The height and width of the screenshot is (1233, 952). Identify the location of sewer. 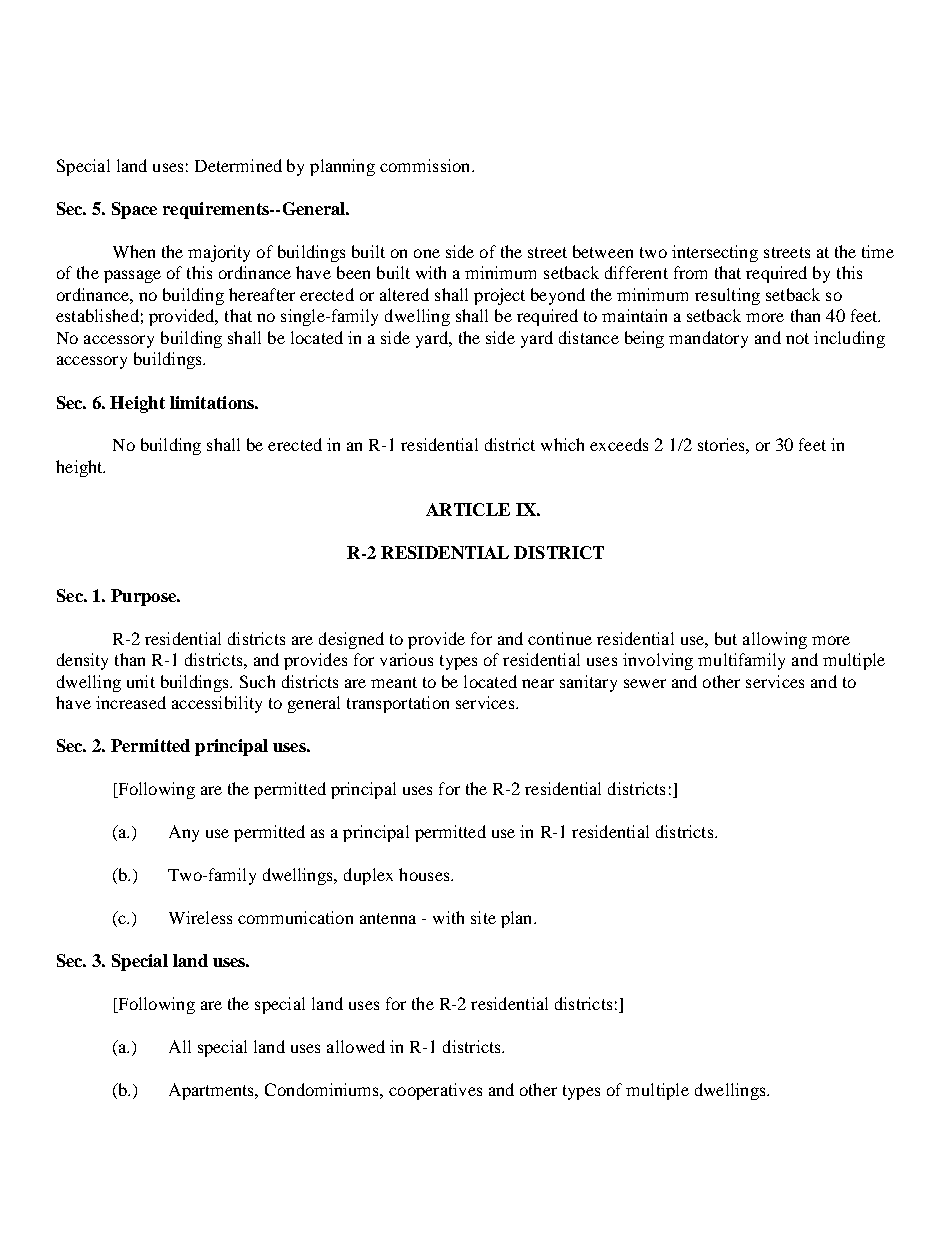
(645, 683).
